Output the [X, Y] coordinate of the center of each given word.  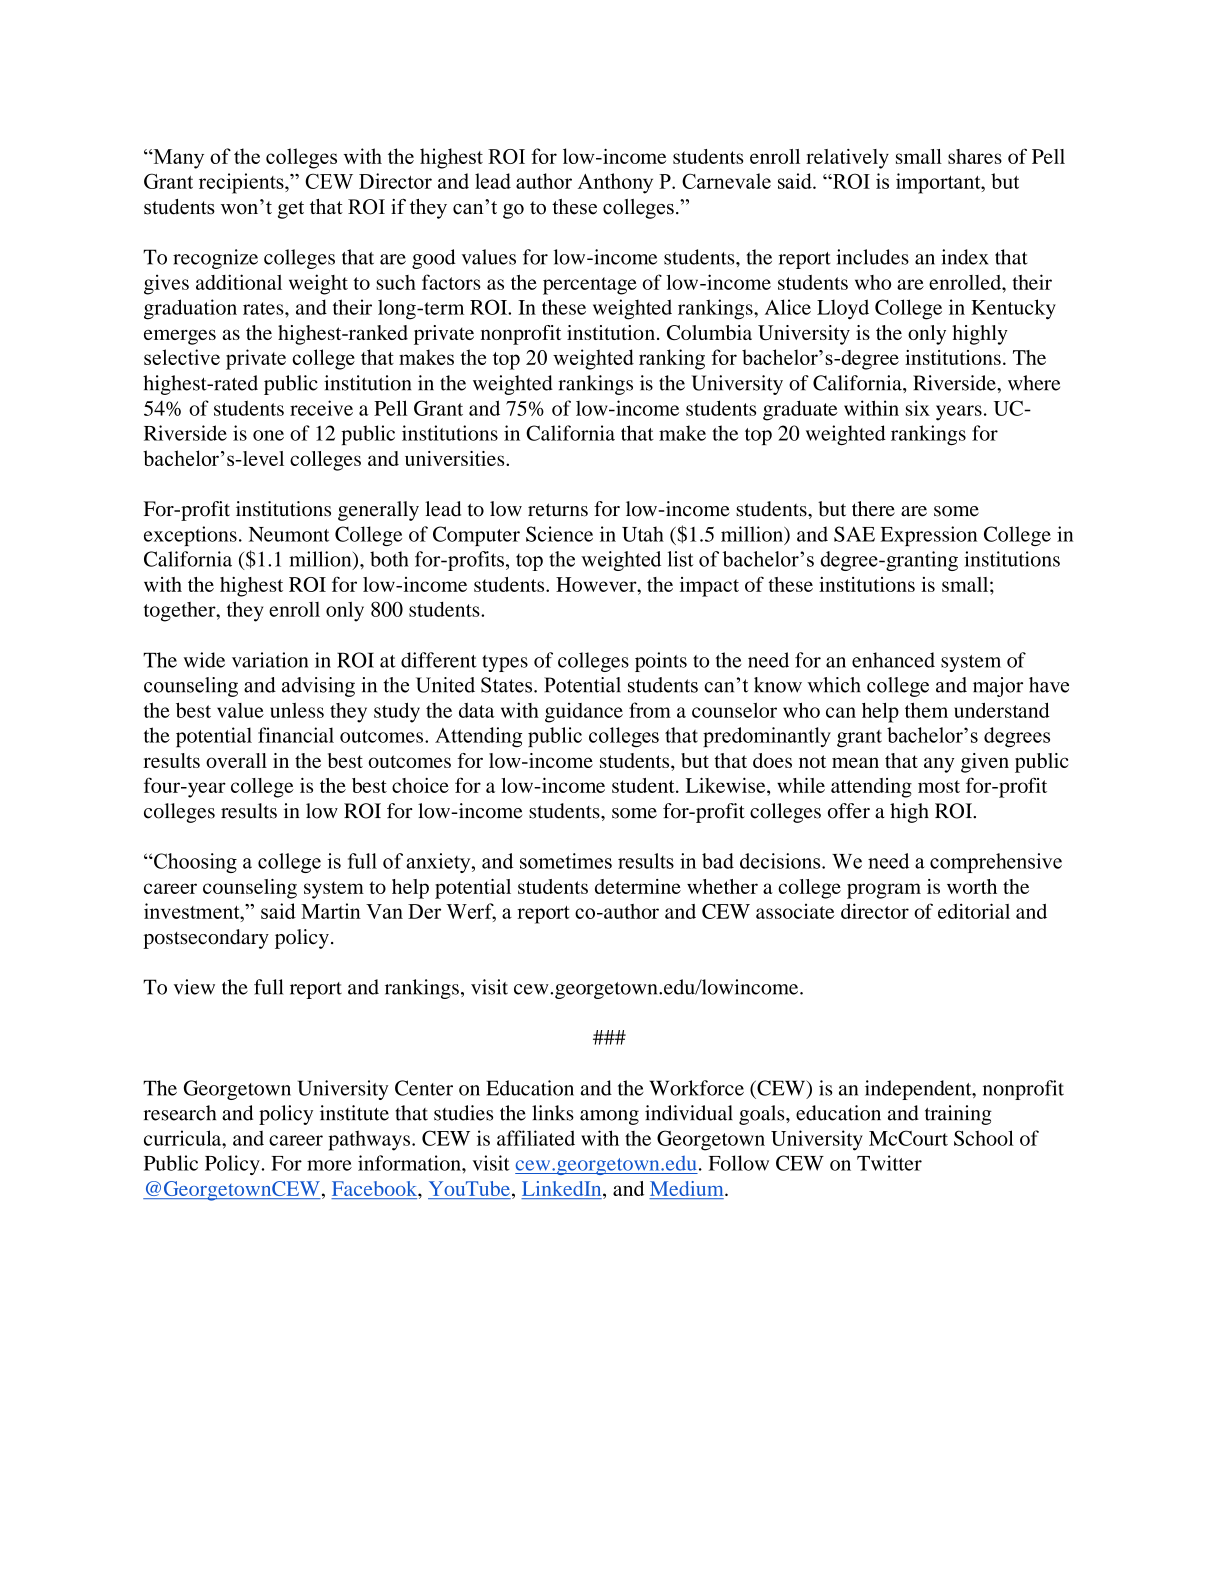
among [609, 1117]
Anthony [615, 183]
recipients [242, 183]
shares [975, 156]
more [329, 1165]
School [984, 1138]
